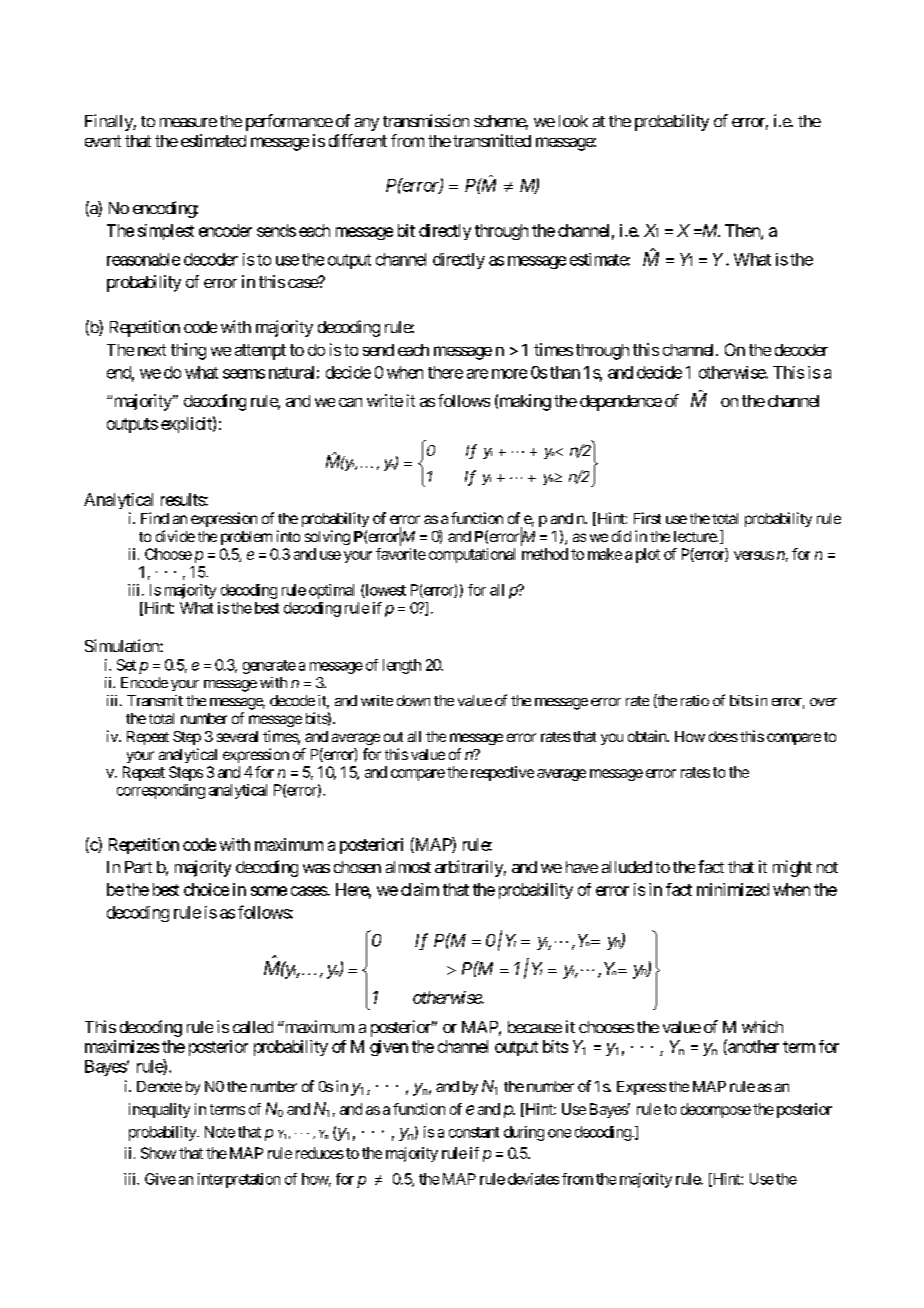 This image has height=1308, width=924. Describe the element at coordinates (158, 1153) in the image. I see `Show` at that location.
